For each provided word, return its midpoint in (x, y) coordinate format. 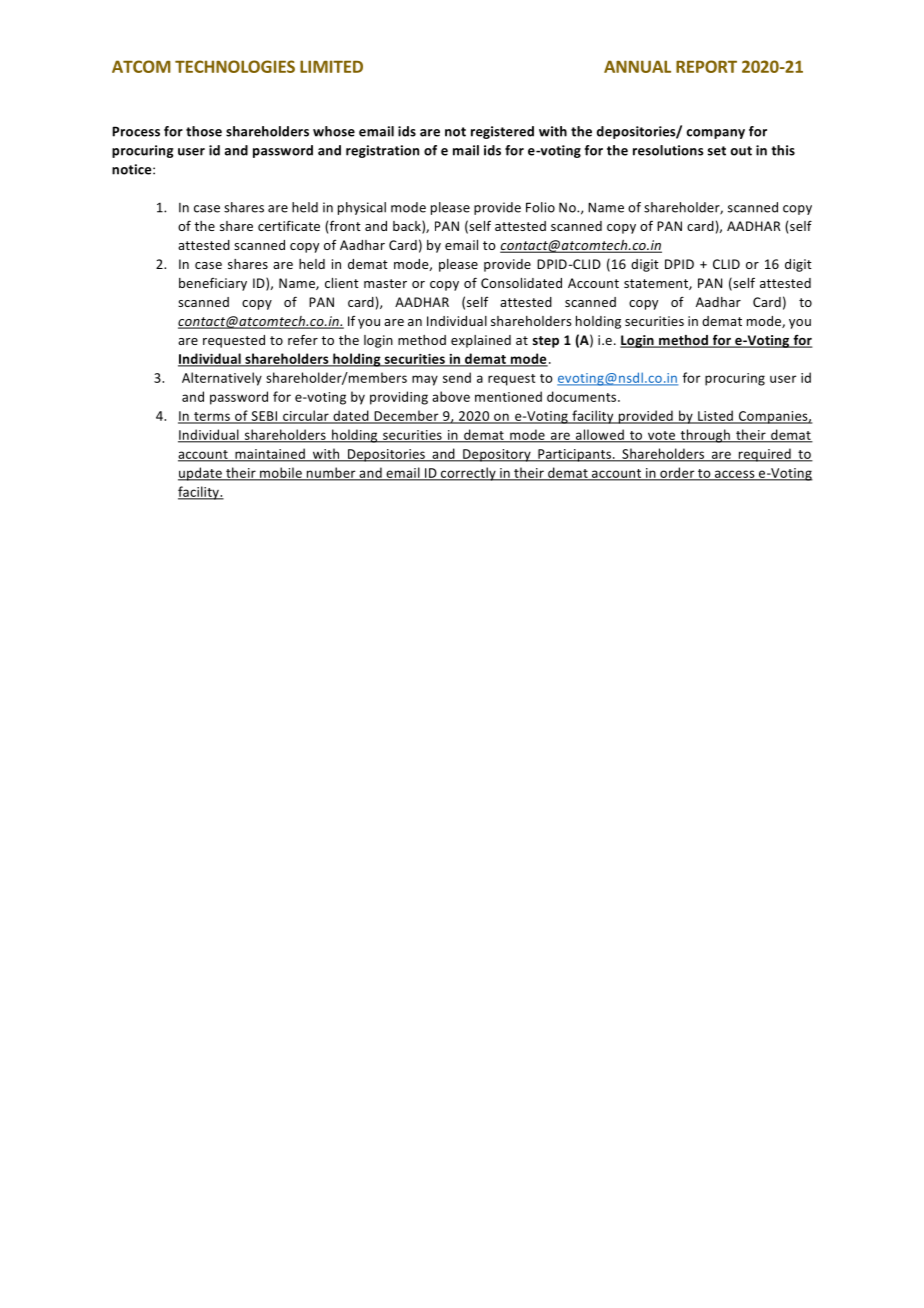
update (201, 474)
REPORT (706, 66)
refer (303, 339)
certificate (289, 225)
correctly (468, 474)
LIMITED (331, 66)
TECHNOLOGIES (235, 66)
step (546, 342)
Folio (540, 207)
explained (481, 341)
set (717, 151)
